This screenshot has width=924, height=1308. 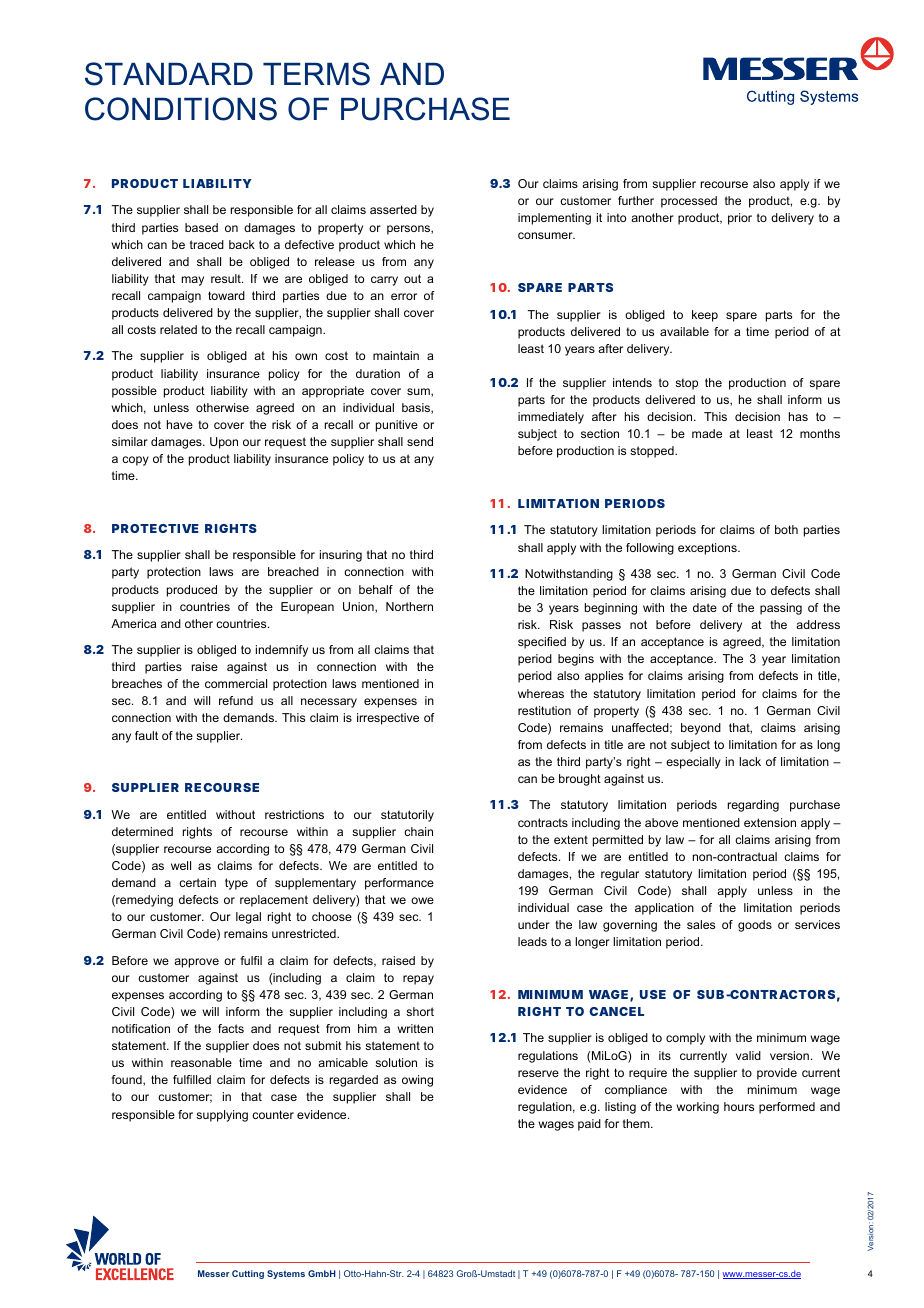 I want to click on leads, so click(x=532, y=941).
